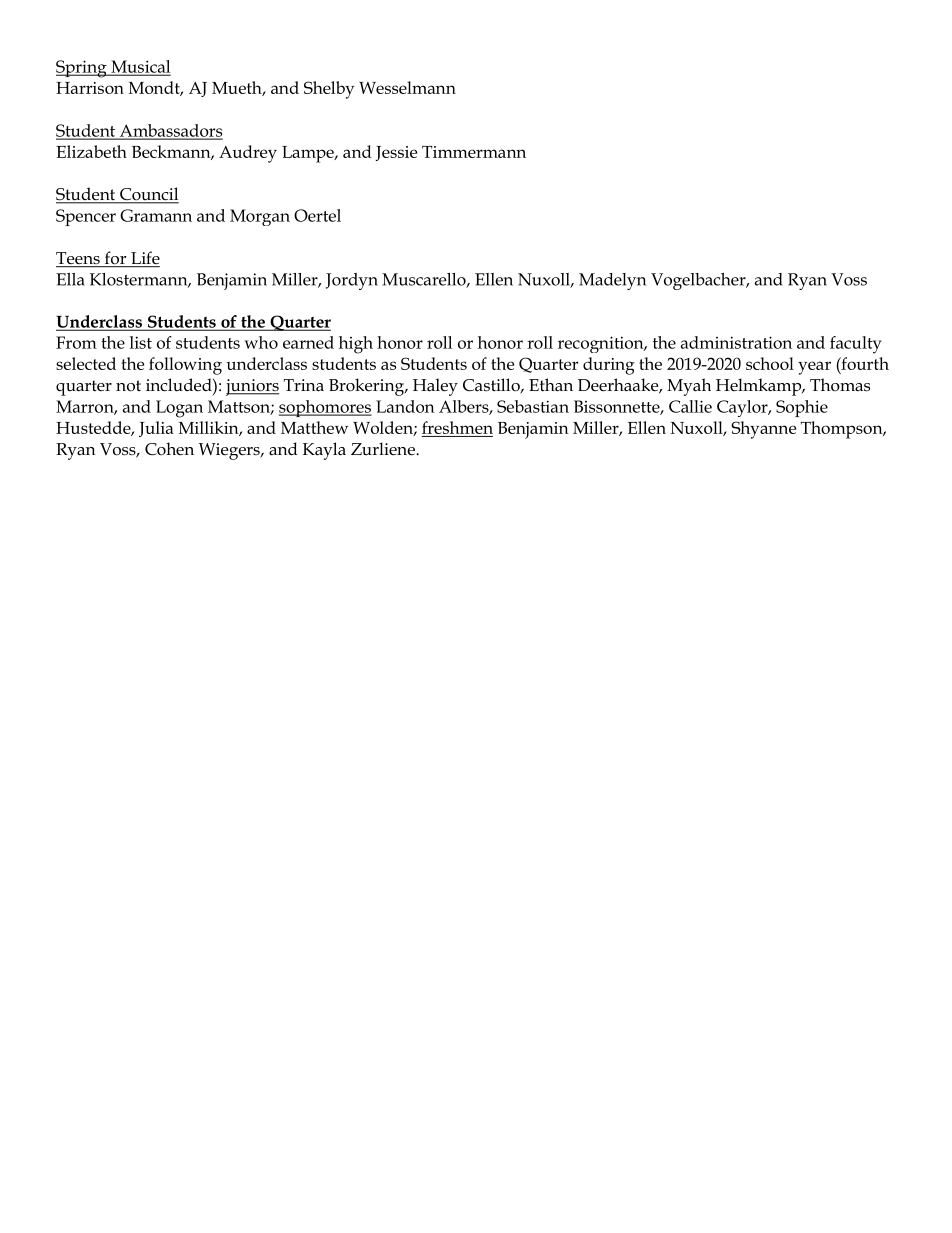  What do you see at coordinates (457, 427) in the page?
I see `freshmen` at bounding box center [457, 427].
